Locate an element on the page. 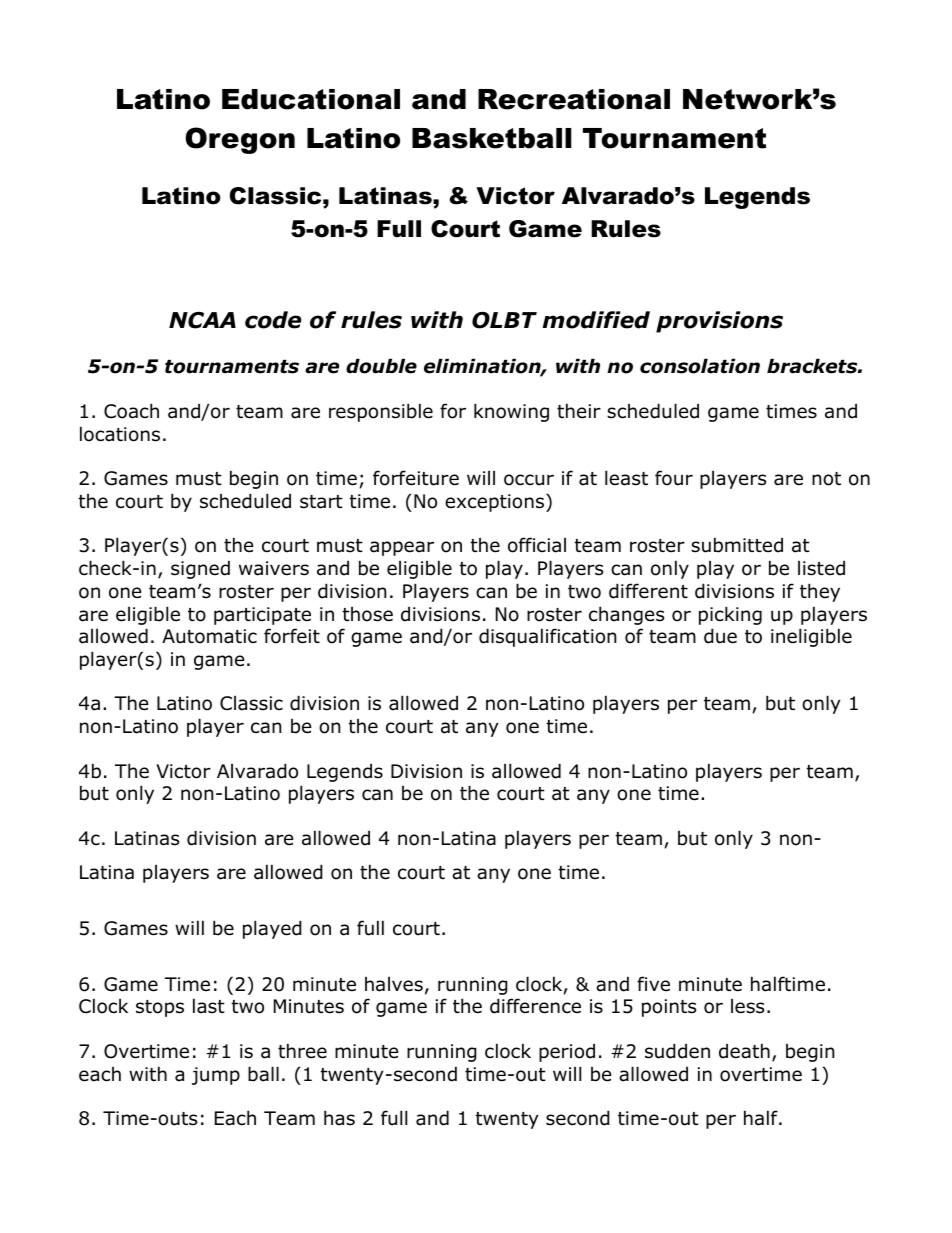  jump is located at coordinates (216, 1076).
